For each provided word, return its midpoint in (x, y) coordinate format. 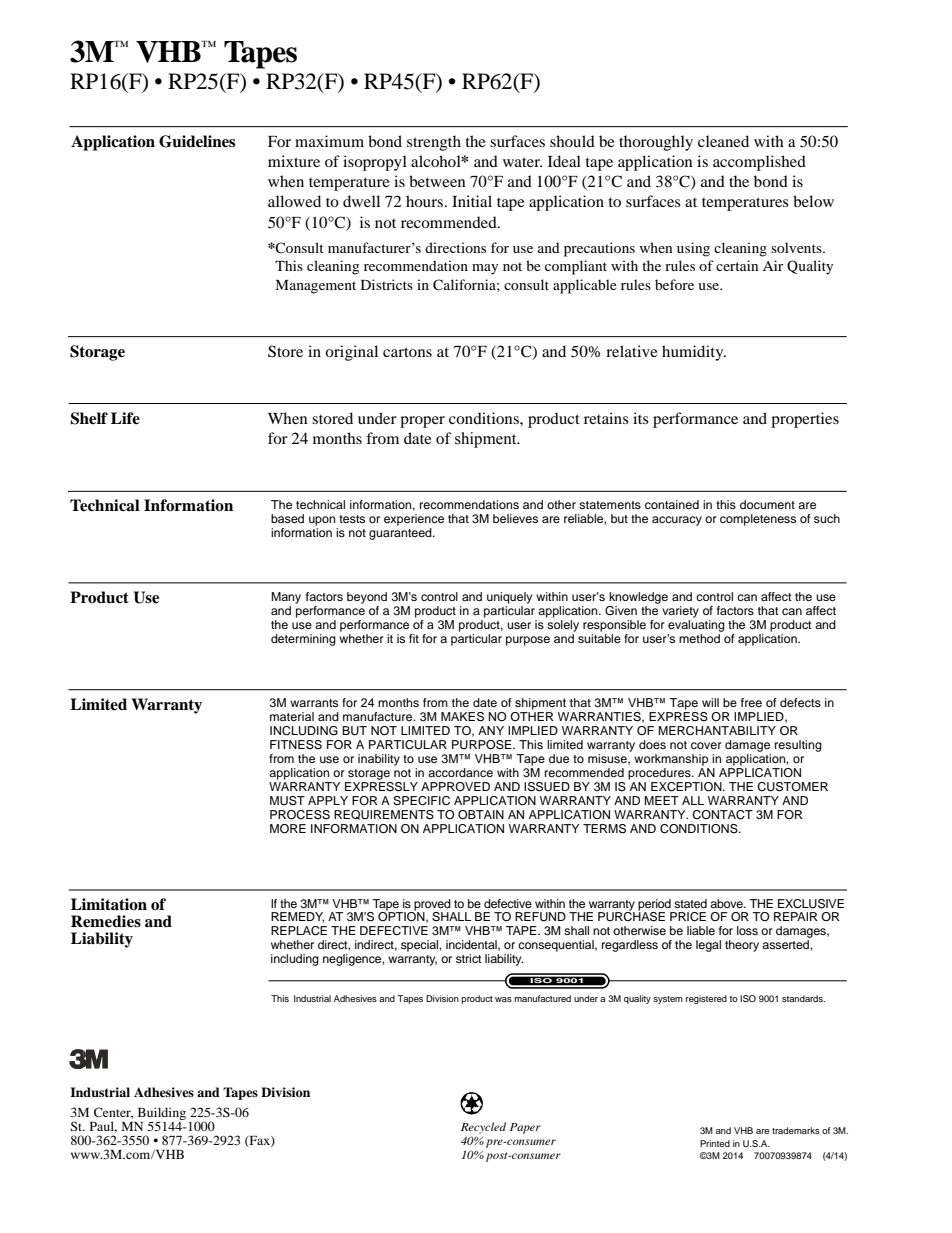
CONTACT (722, 815)
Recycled (483, 1128)
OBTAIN (481, 815)
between (437, 181)
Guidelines (197, 141)
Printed (715, 1143)
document (767, 504)
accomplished (759, 163)
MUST (287, 801)
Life (125, 418)
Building (162, 1113)
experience (414, 520)
